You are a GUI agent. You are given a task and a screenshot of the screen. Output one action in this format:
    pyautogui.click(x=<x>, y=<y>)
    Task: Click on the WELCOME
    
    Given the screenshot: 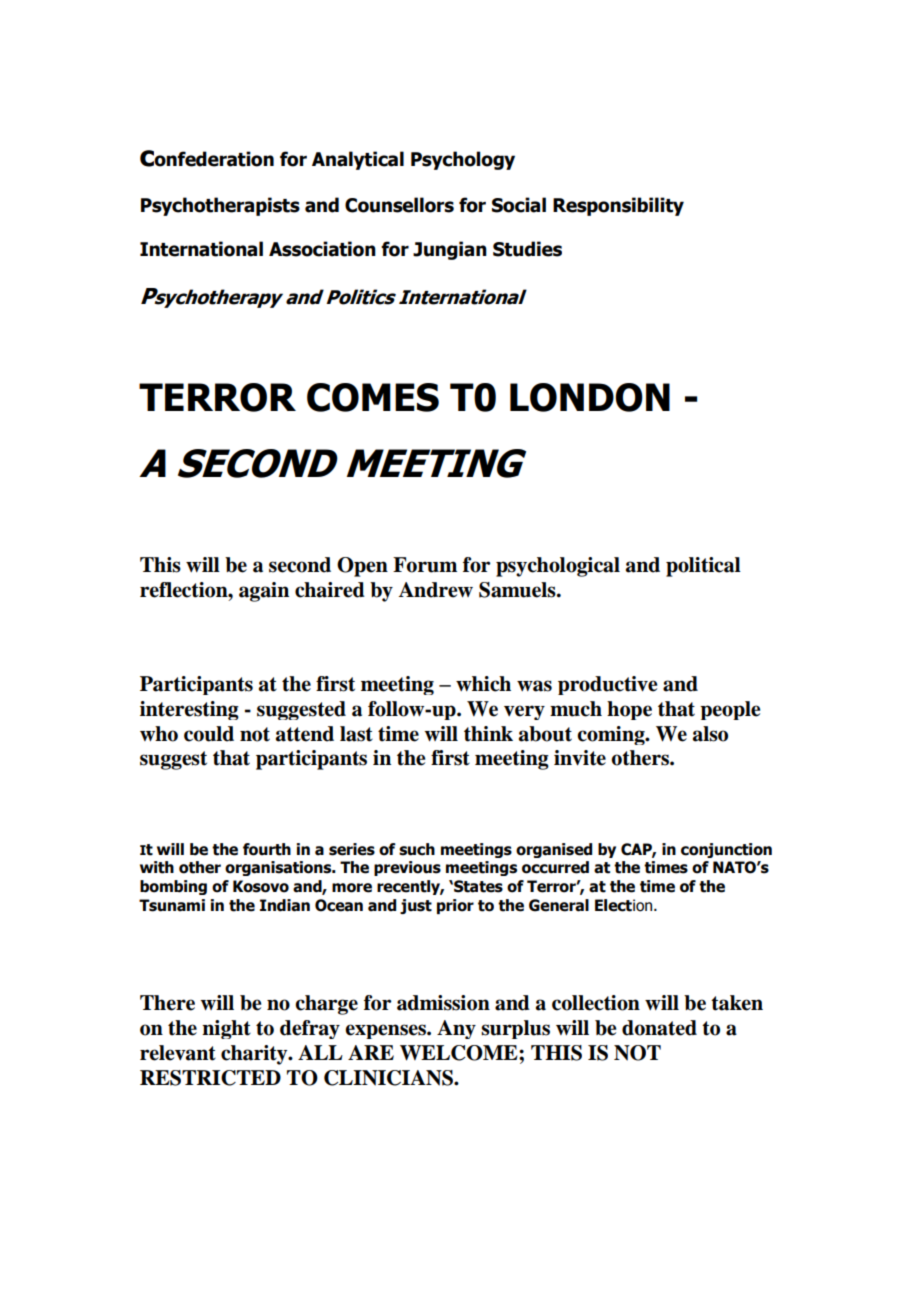 What is the action you would take?
    pyautogui.click(x=460, y=1053)
